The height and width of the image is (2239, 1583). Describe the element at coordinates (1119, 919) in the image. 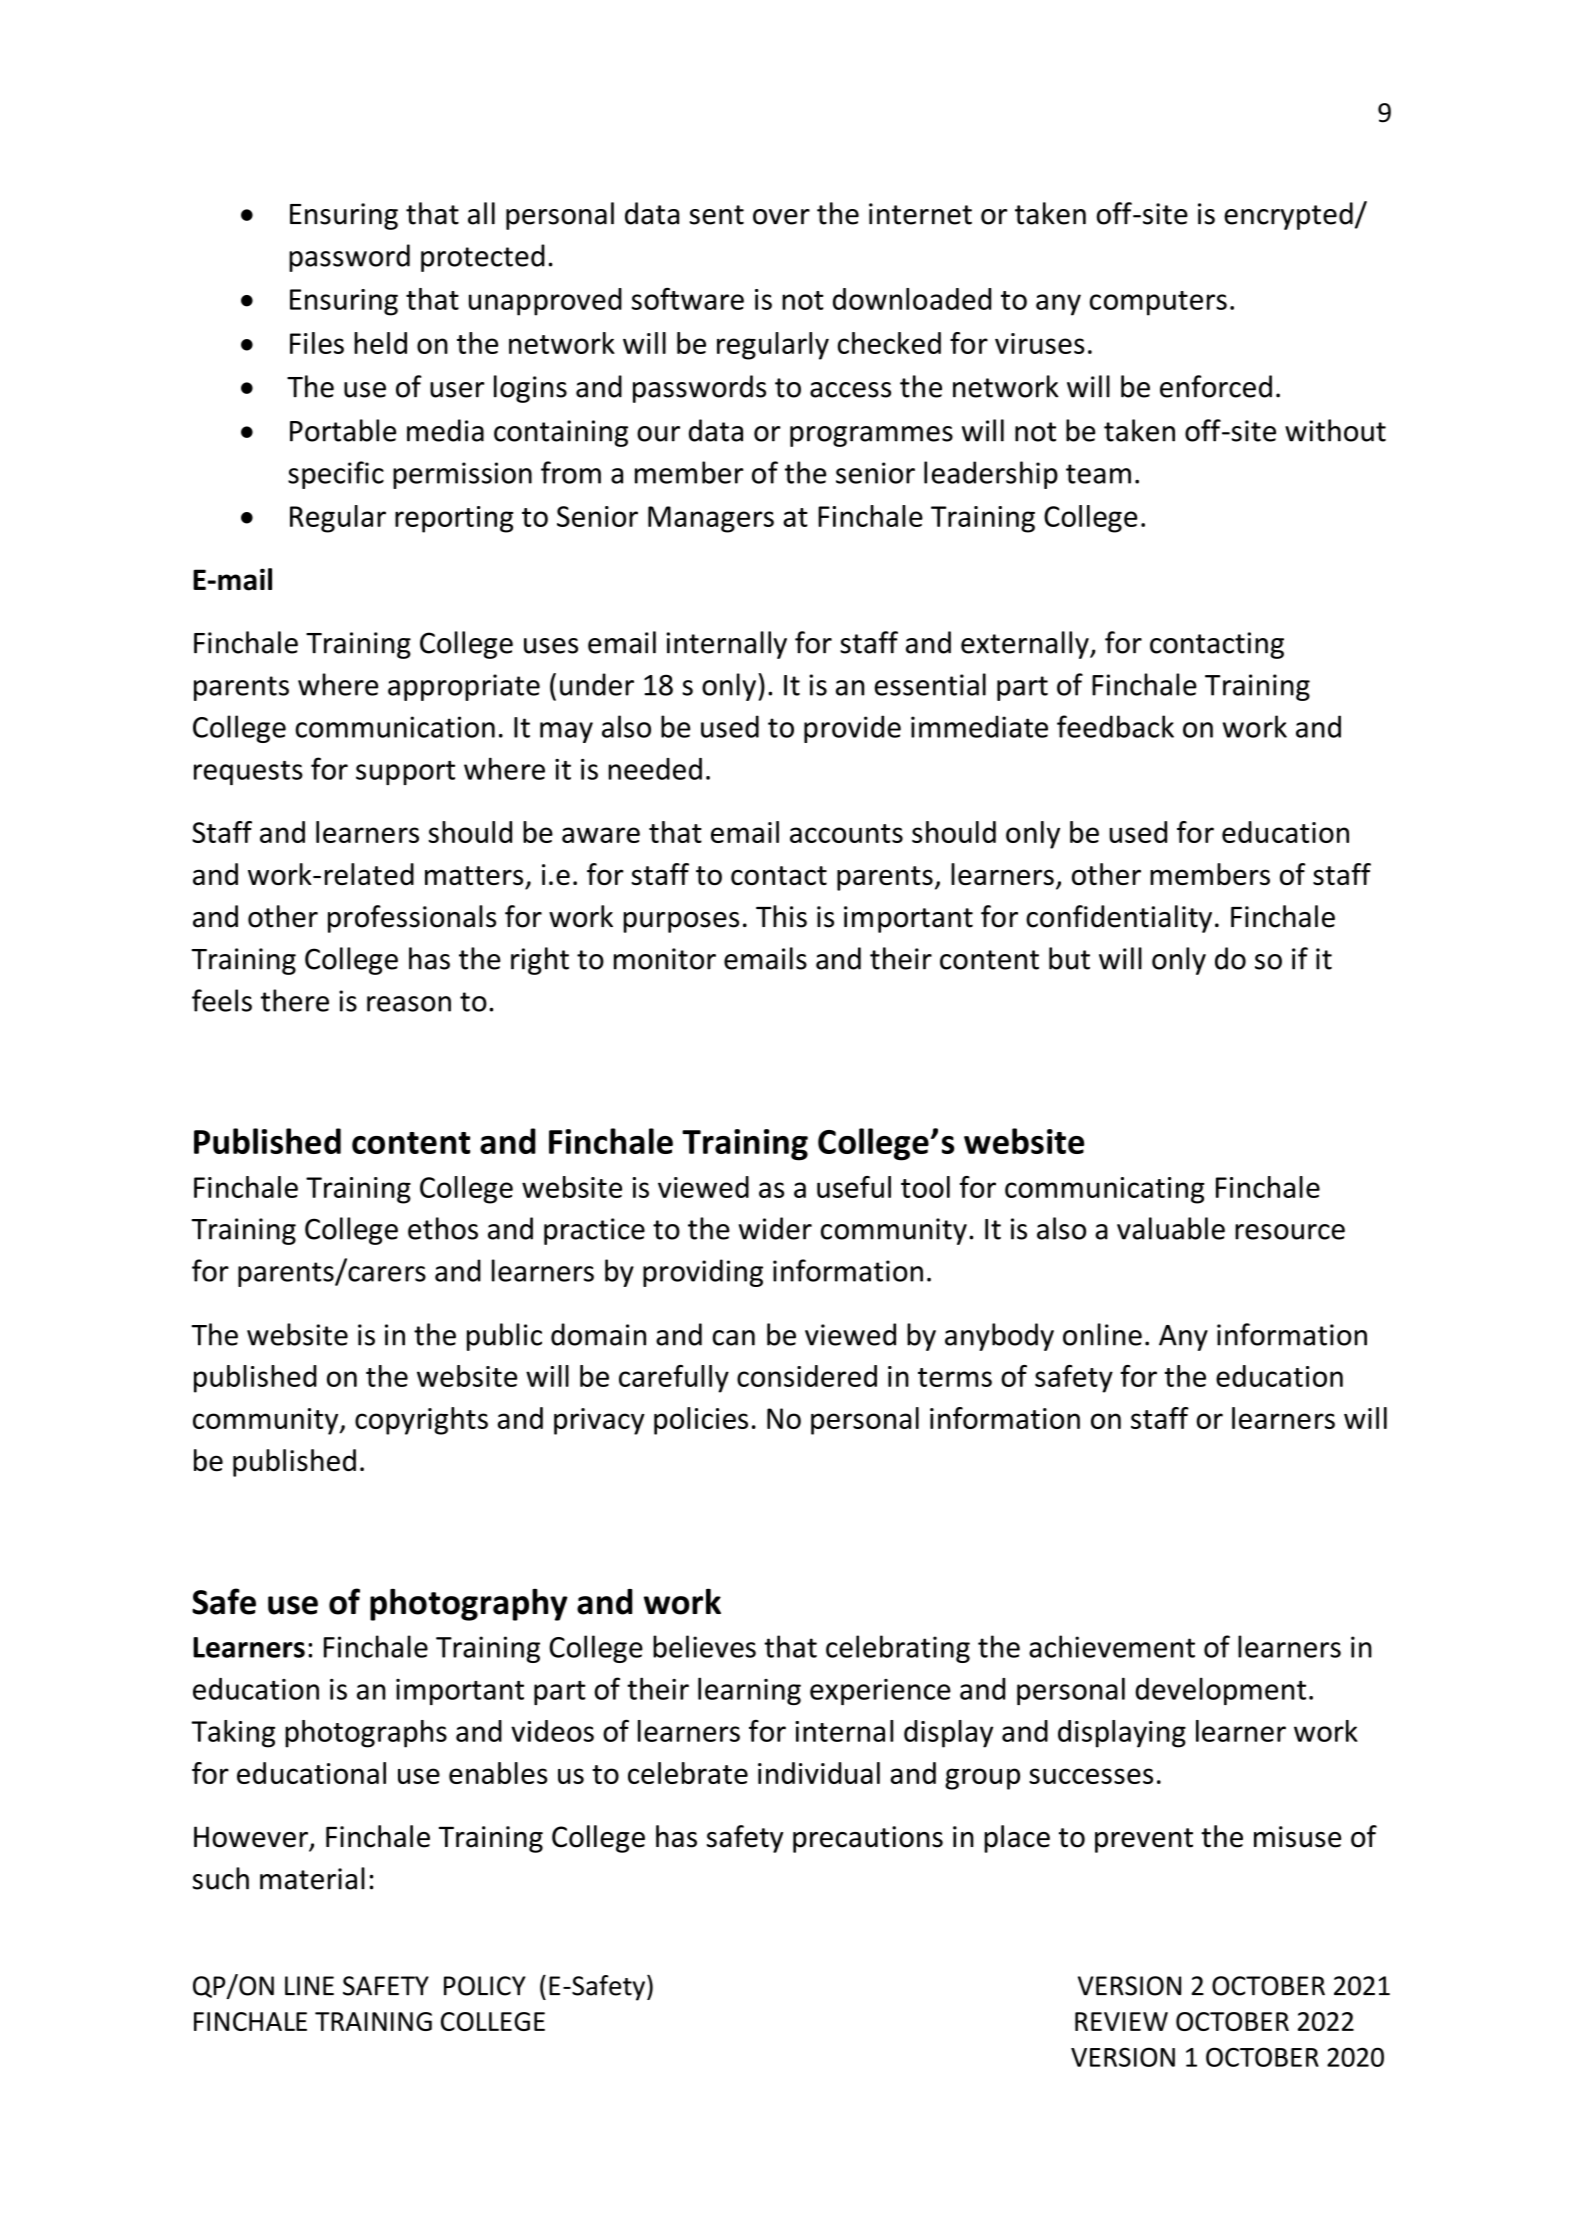

I see `confidentiality` at that location.
